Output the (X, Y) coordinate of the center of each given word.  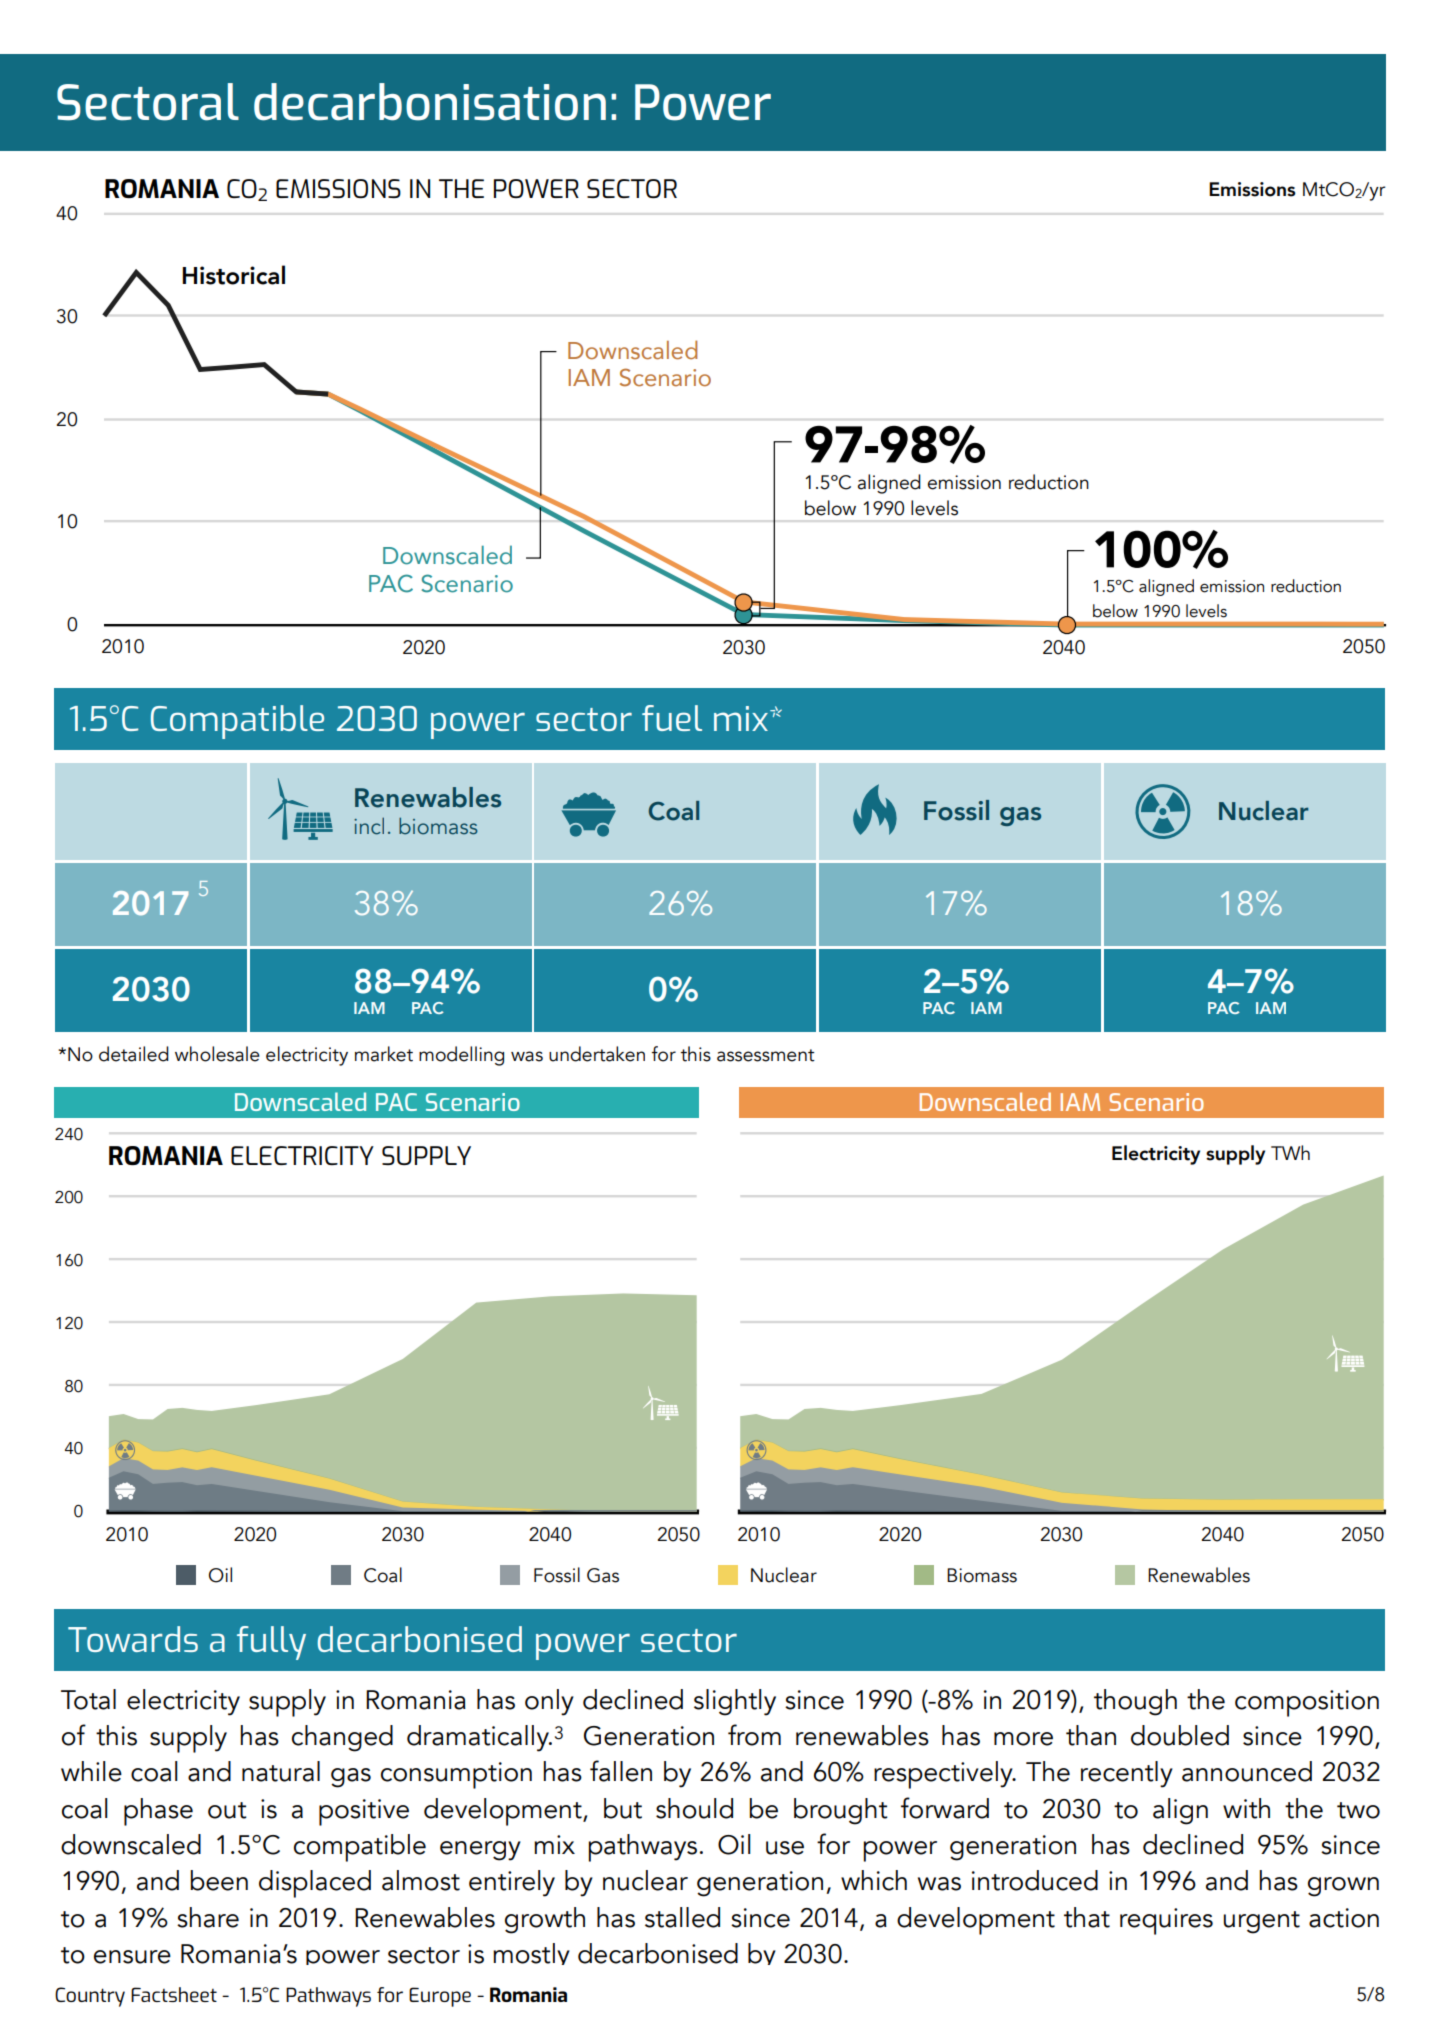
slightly (735, 1702)
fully (271, 1643)
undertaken (597, 1054)
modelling (461, 1056)
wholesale (217, 1054)
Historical (233, 275)
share (208, 1917)
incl (369, 826)
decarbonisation (430, 102)
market (384, 1054)
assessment (766, 1055)
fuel (672, 718)
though (1135, 1702)
